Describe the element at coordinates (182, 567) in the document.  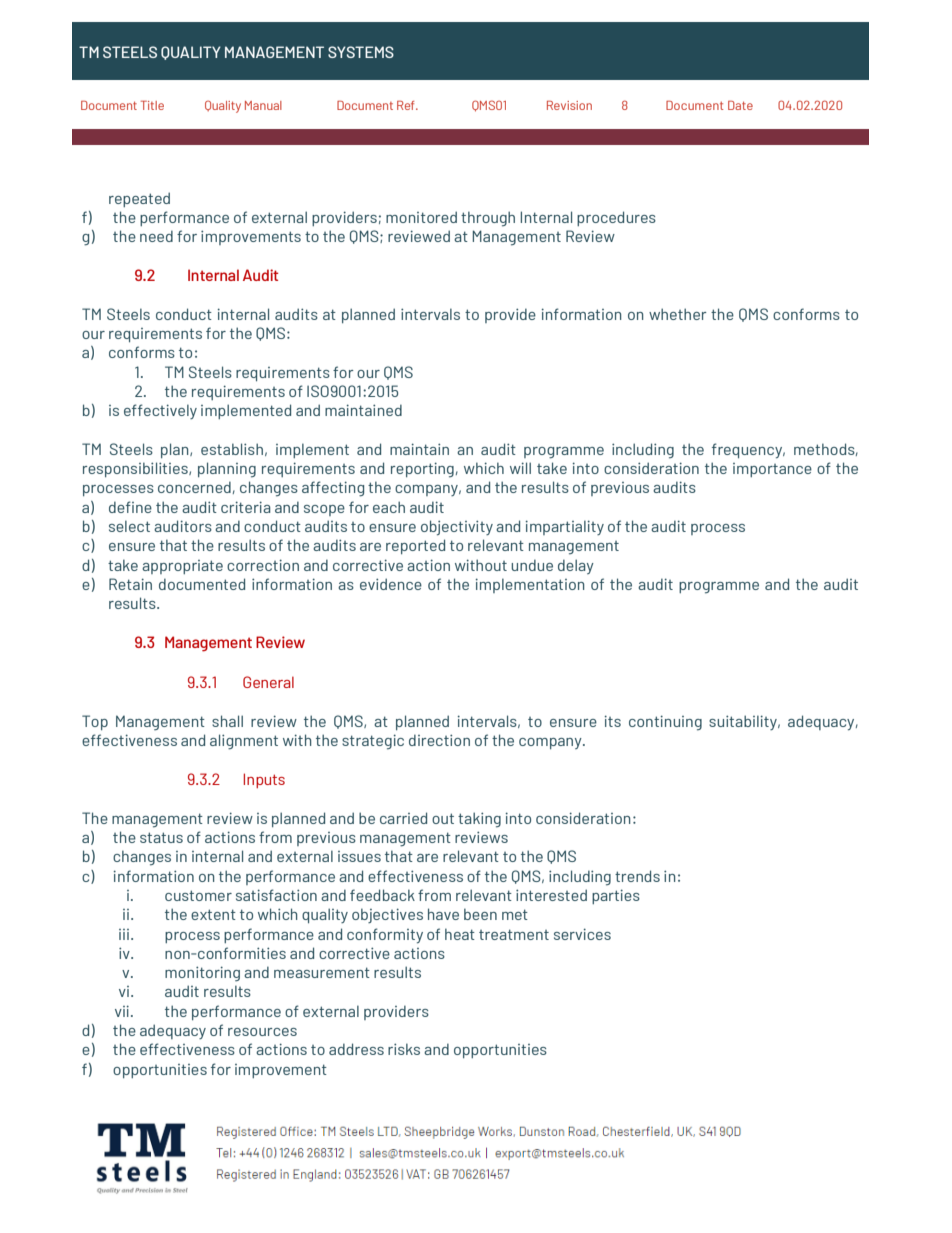
I see `appropriate` at that location.
